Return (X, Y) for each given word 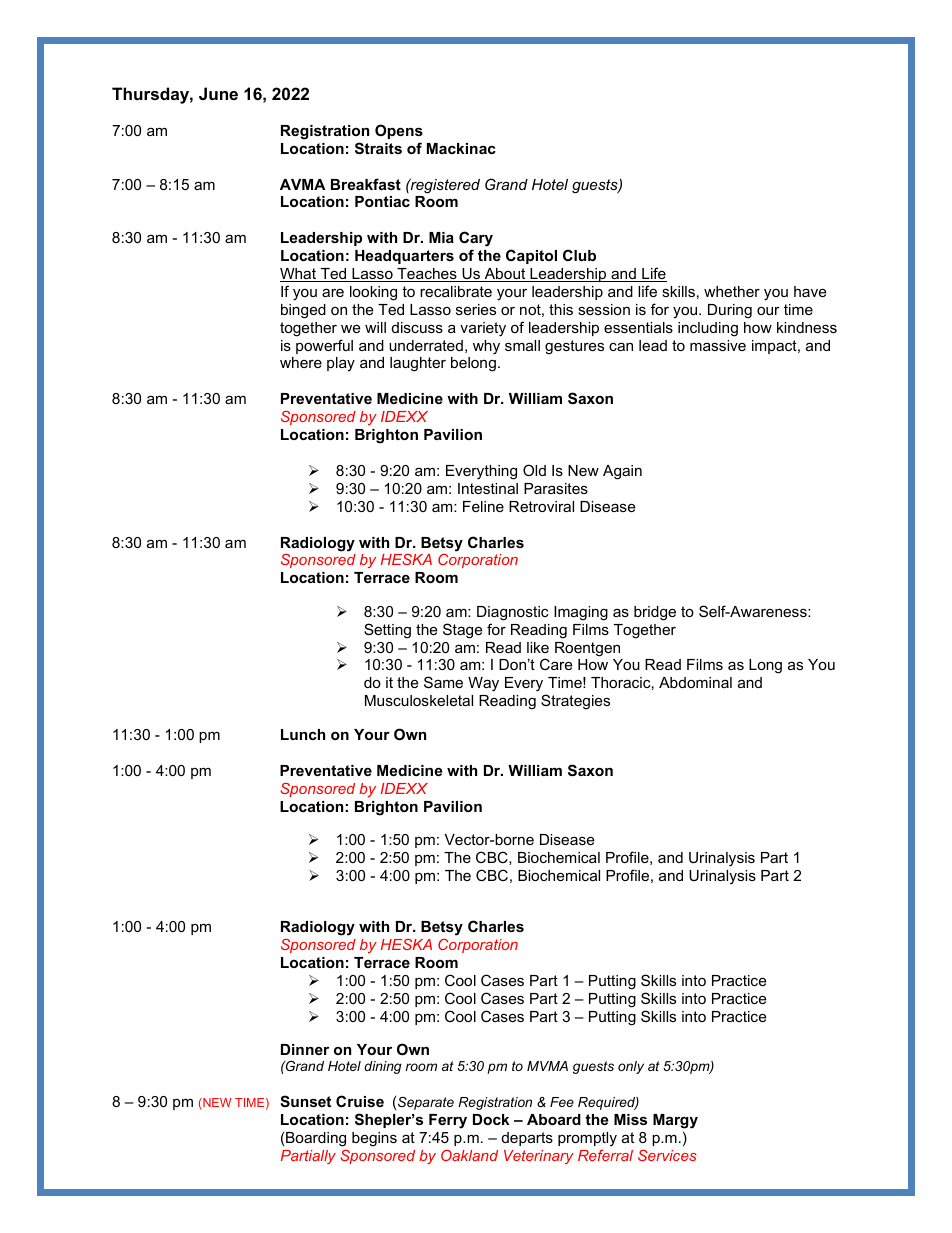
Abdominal (695, 682)
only (631, 1067)
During (730, 311)
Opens (399, 131)
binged (303, 311)
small (522, 345)
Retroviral (541, 506)
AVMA (302, 184)
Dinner (305, 1049)
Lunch (303, 734)
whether (732, 291)
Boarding (316, 1139)
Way (483, 684)
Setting (387, 631)
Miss (630, 1119)
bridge (655, 613)
